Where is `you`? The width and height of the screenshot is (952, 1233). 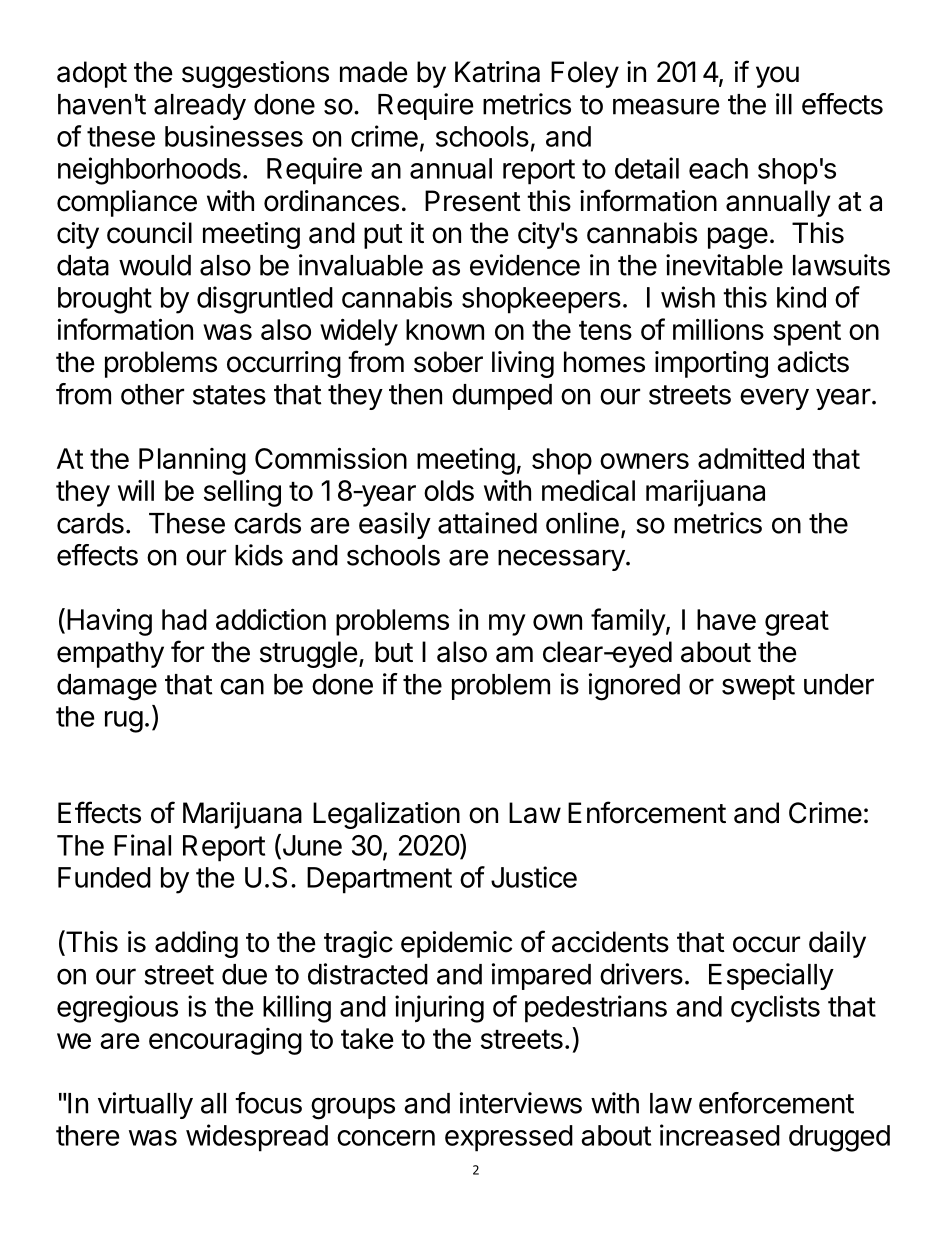
you is located at coordinates (777, 77).
